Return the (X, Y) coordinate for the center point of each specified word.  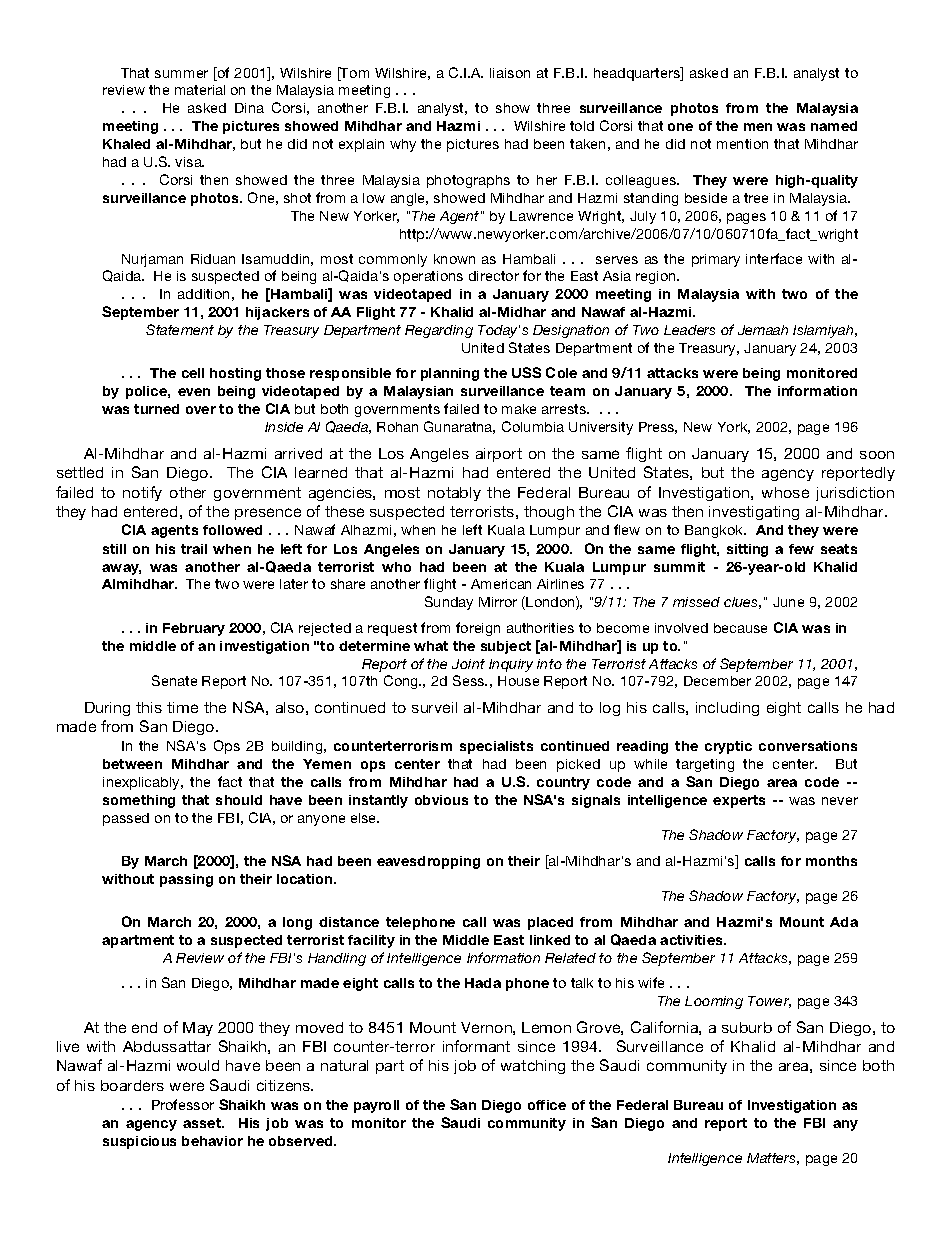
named (834, 126)
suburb (747, 1027)
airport (499, 455)
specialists (496, 747)
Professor (183, 1104)
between (132, 764)
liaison (510, 73)
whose (785, 492)
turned (156, 409)
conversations (808, 746)
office (547, 1105)
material (200, 90)
